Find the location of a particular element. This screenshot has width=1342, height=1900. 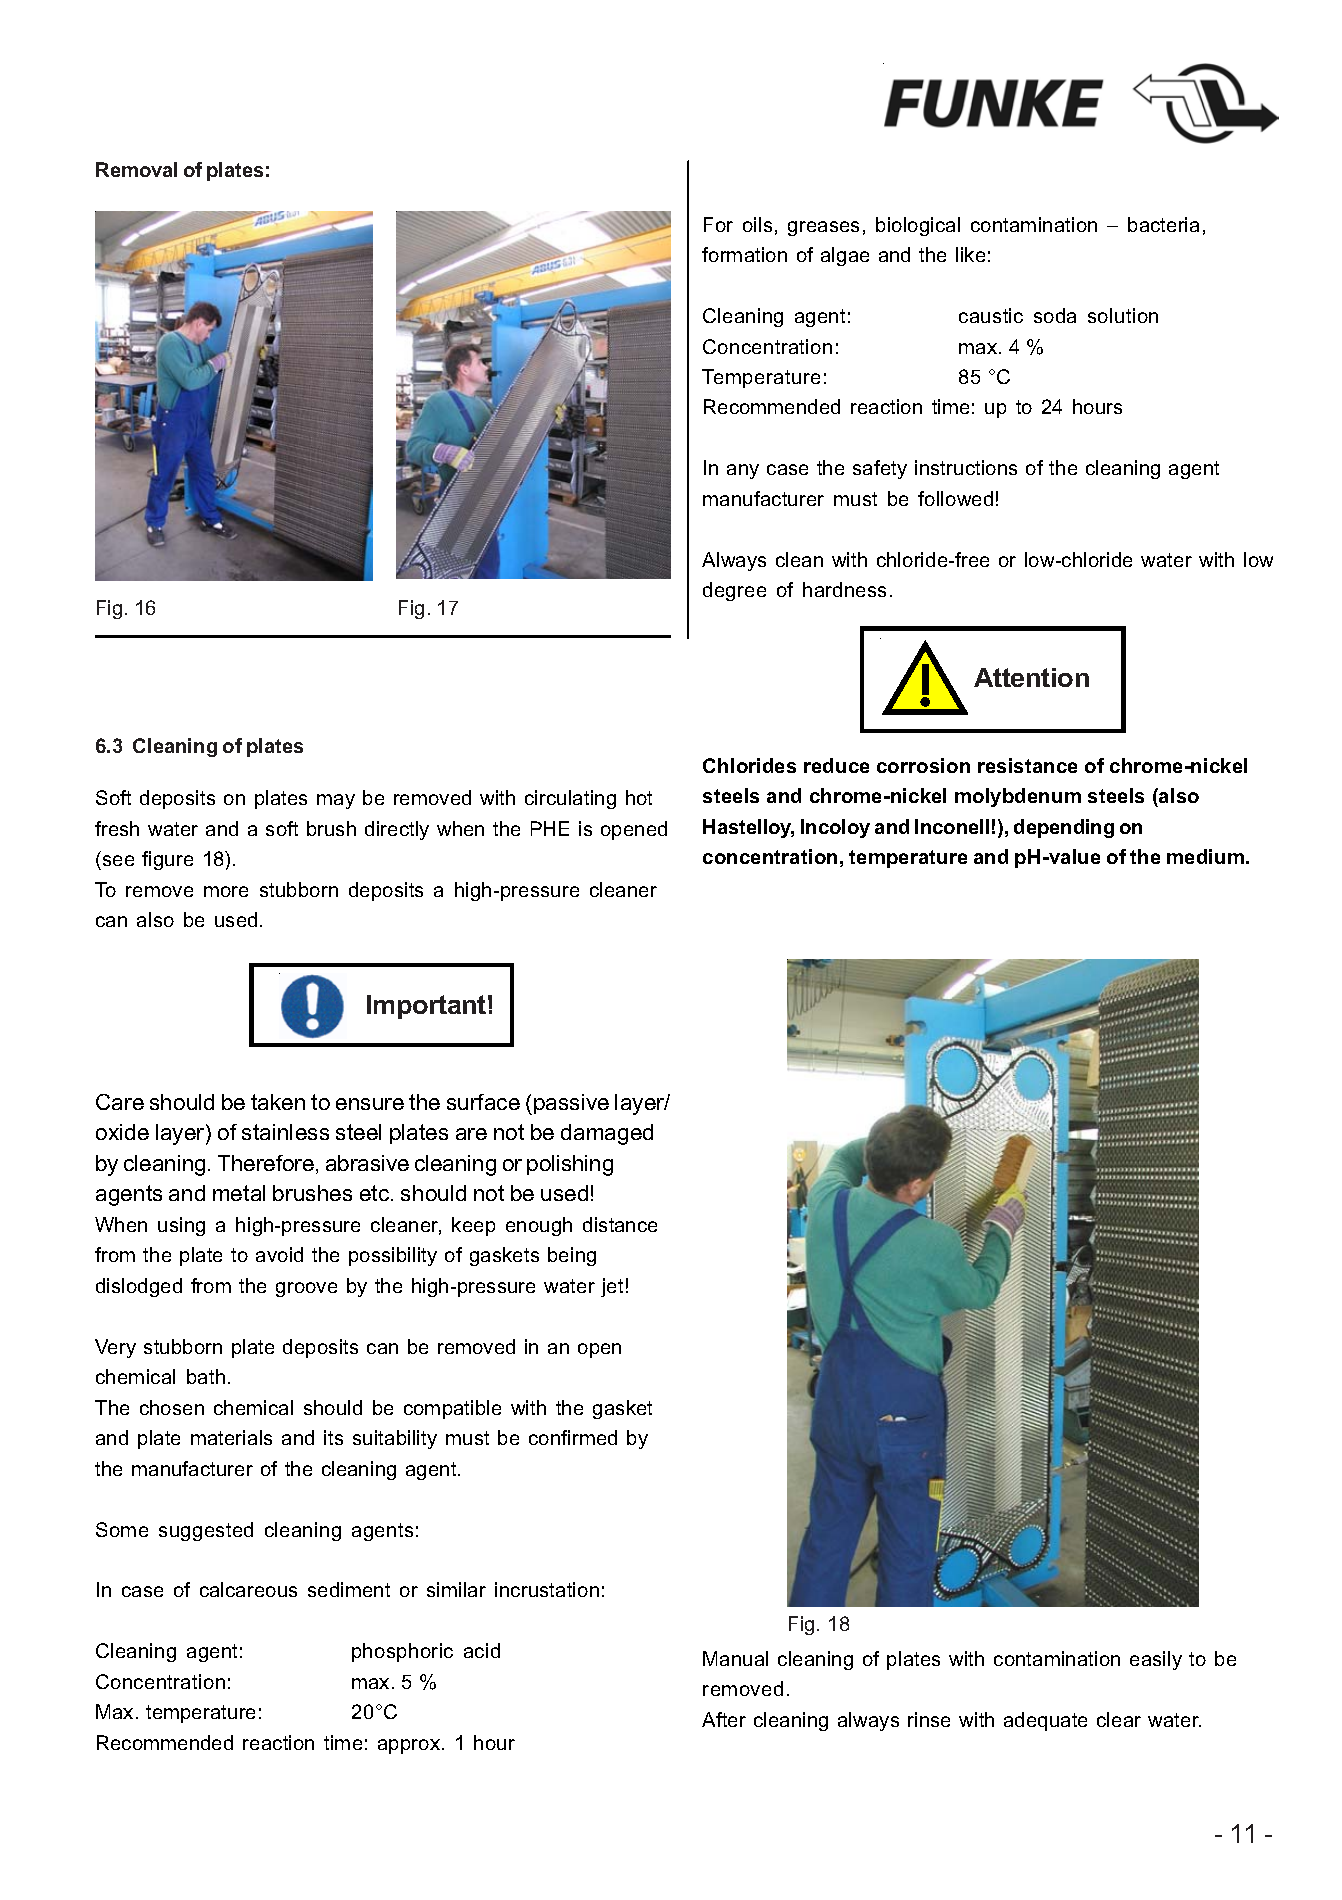

phosphoric is located at coordinates (402, 1652).
